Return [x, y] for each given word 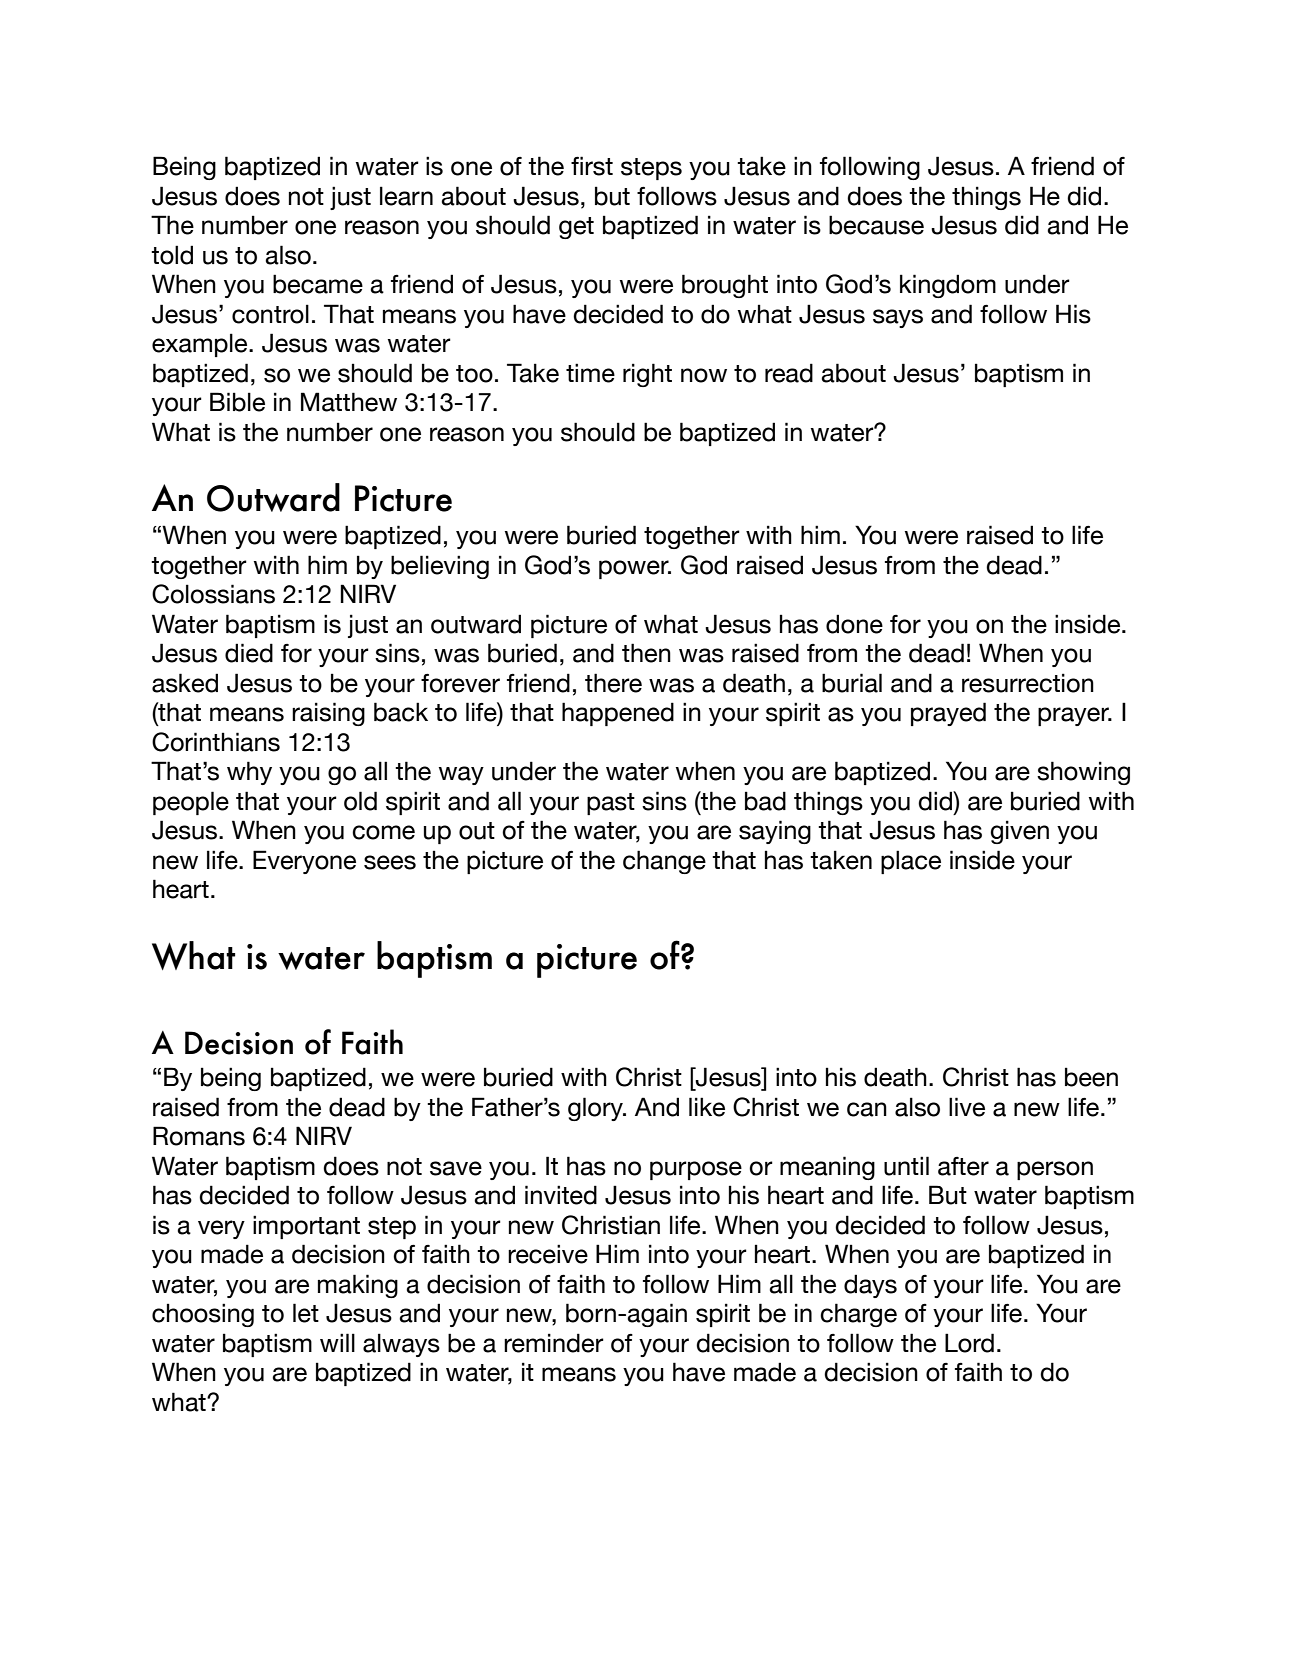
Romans [199, 1136]
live [967, 1107]
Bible [237, 402]
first [592, 166]
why [249, 773]
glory [596, 1109]
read [789, 373]
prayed [948, 714]
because [876, 225]
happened [618, 714]
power [635, 569]
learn [406, 196]
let [306, 1313]
